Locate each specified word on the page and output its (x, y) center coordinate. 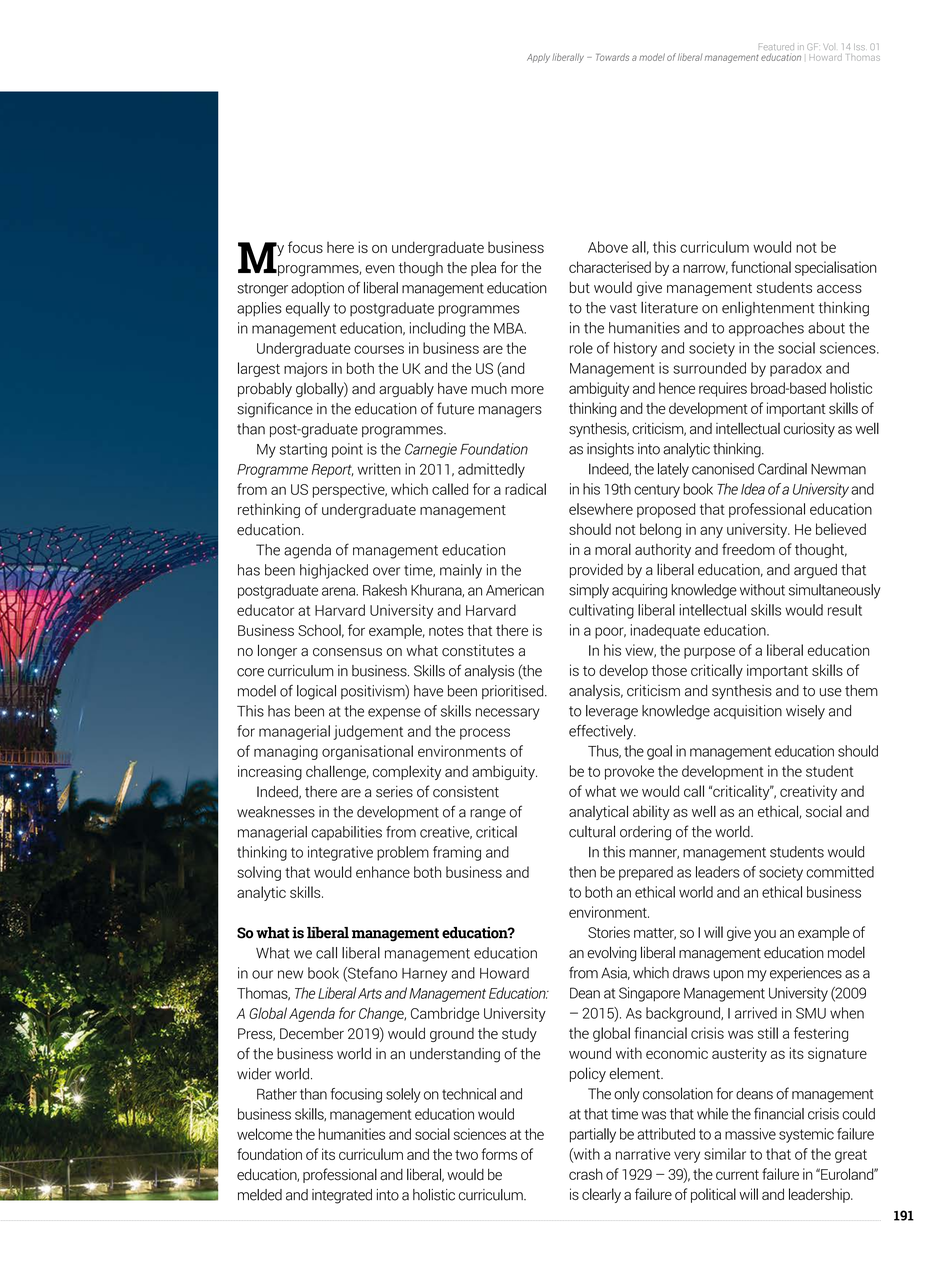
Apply (538, 58)
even (380, 269)
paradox (796, 369)
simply (589, 591)
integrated (342, 1196)
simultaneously (835, 591)
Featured (776, 46)
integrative (340, 853)
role (581, 348)
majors (305, 369)
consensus (347, 652)
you (765, 935)
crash (586, 1174)
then (582, 872)
